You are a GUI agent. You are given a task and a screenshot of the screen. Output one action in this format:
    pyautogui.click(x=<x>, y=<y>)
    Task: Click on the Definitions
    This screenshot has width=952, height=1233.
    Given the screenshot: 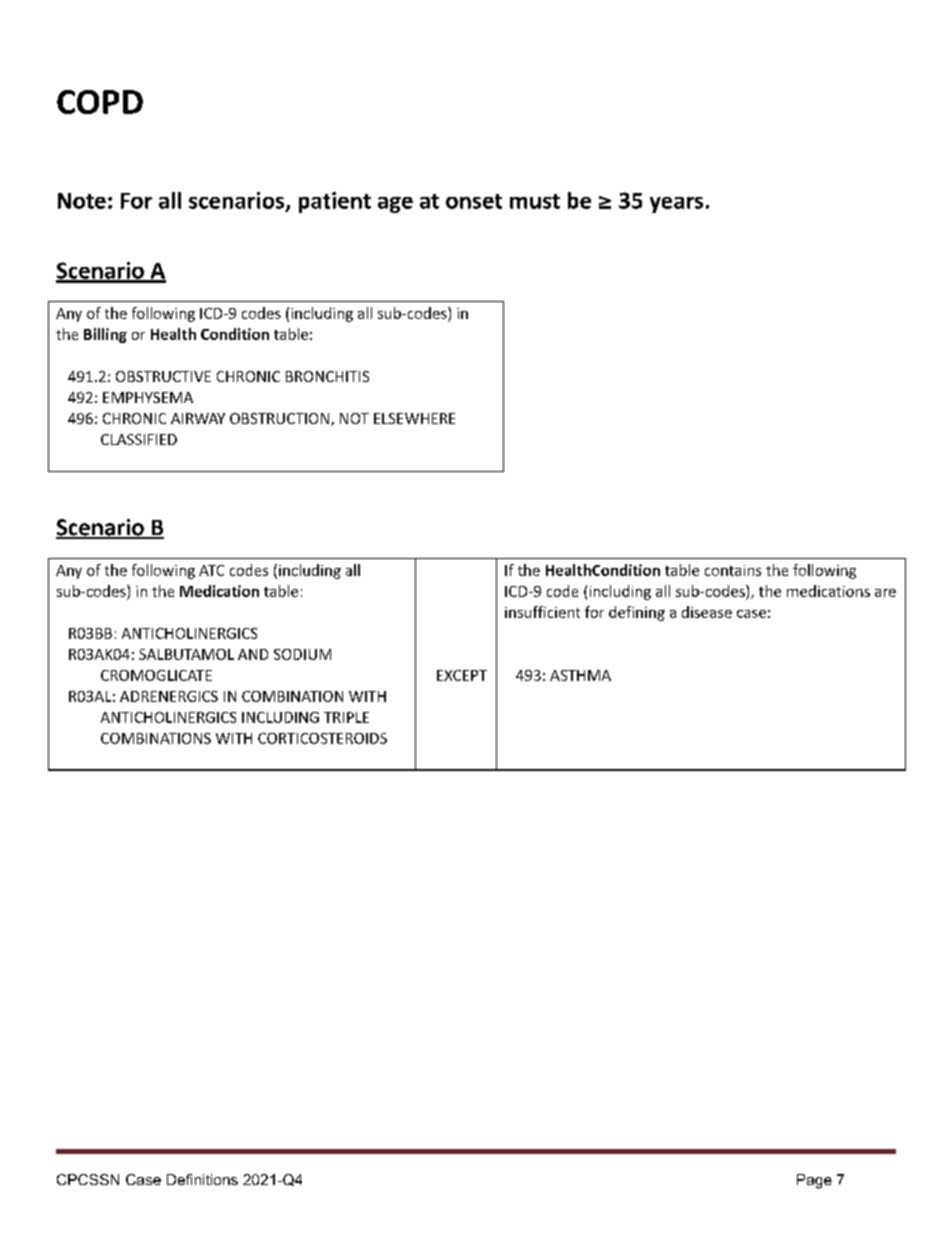 What is the action you would take?
    pyautogui.click(x=202, y=1179)
